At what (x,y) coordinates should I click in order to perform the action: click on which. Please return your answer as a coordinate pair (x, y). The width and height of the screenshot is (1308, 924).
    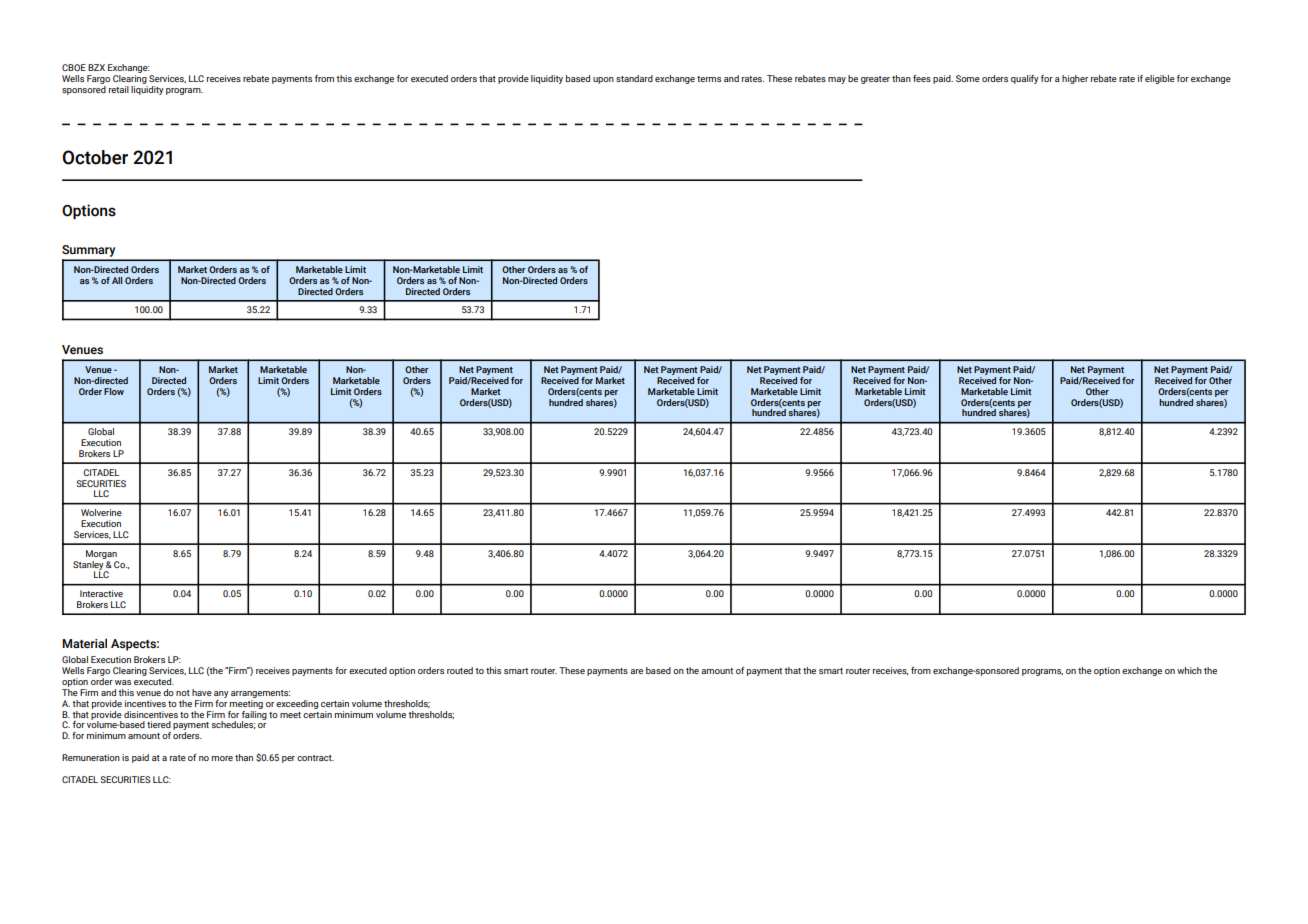
    Looking at the image, I should click on (1189, 670).
